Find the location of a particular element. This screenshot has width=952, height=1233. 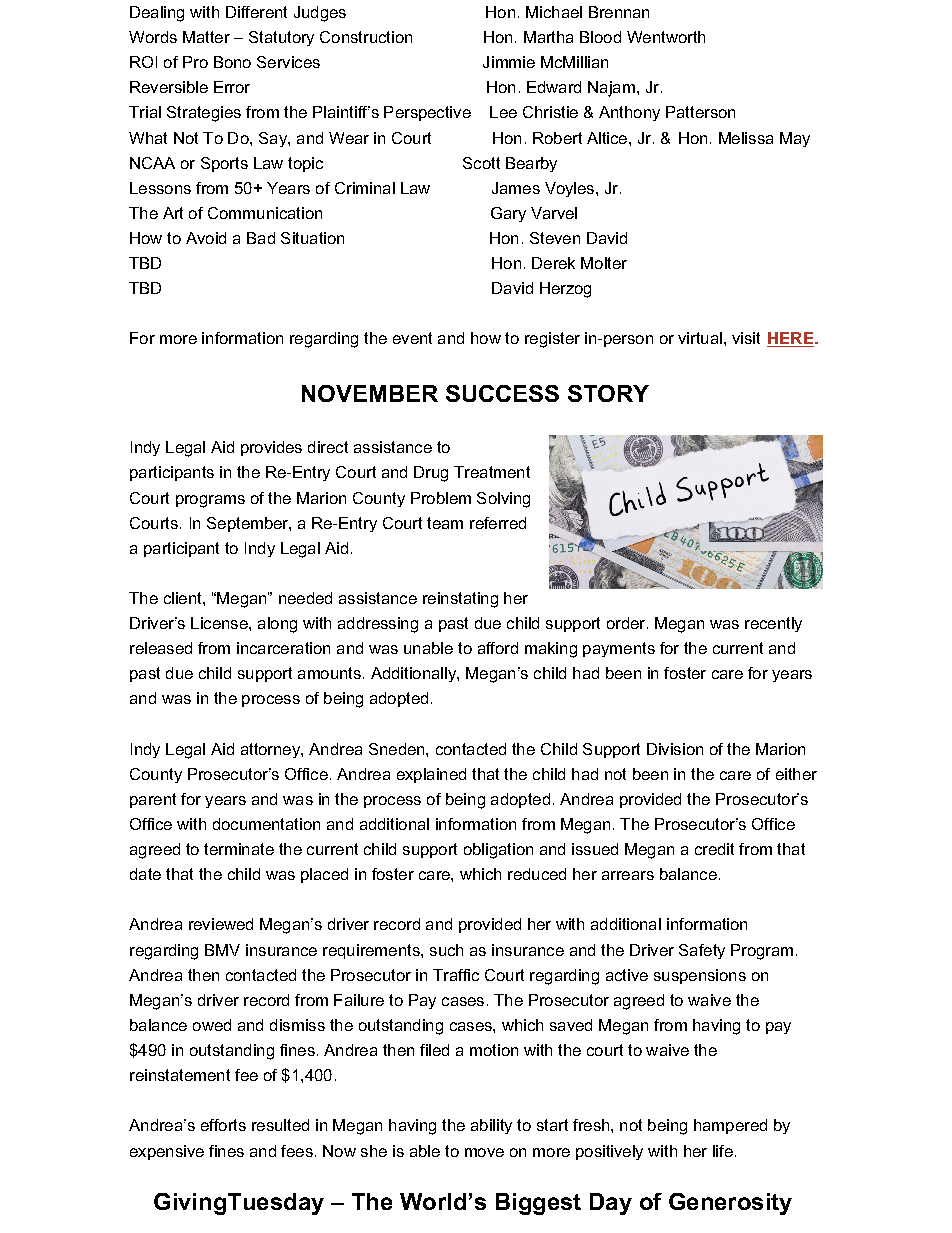

Bono is located at coordinates (232, 62).
